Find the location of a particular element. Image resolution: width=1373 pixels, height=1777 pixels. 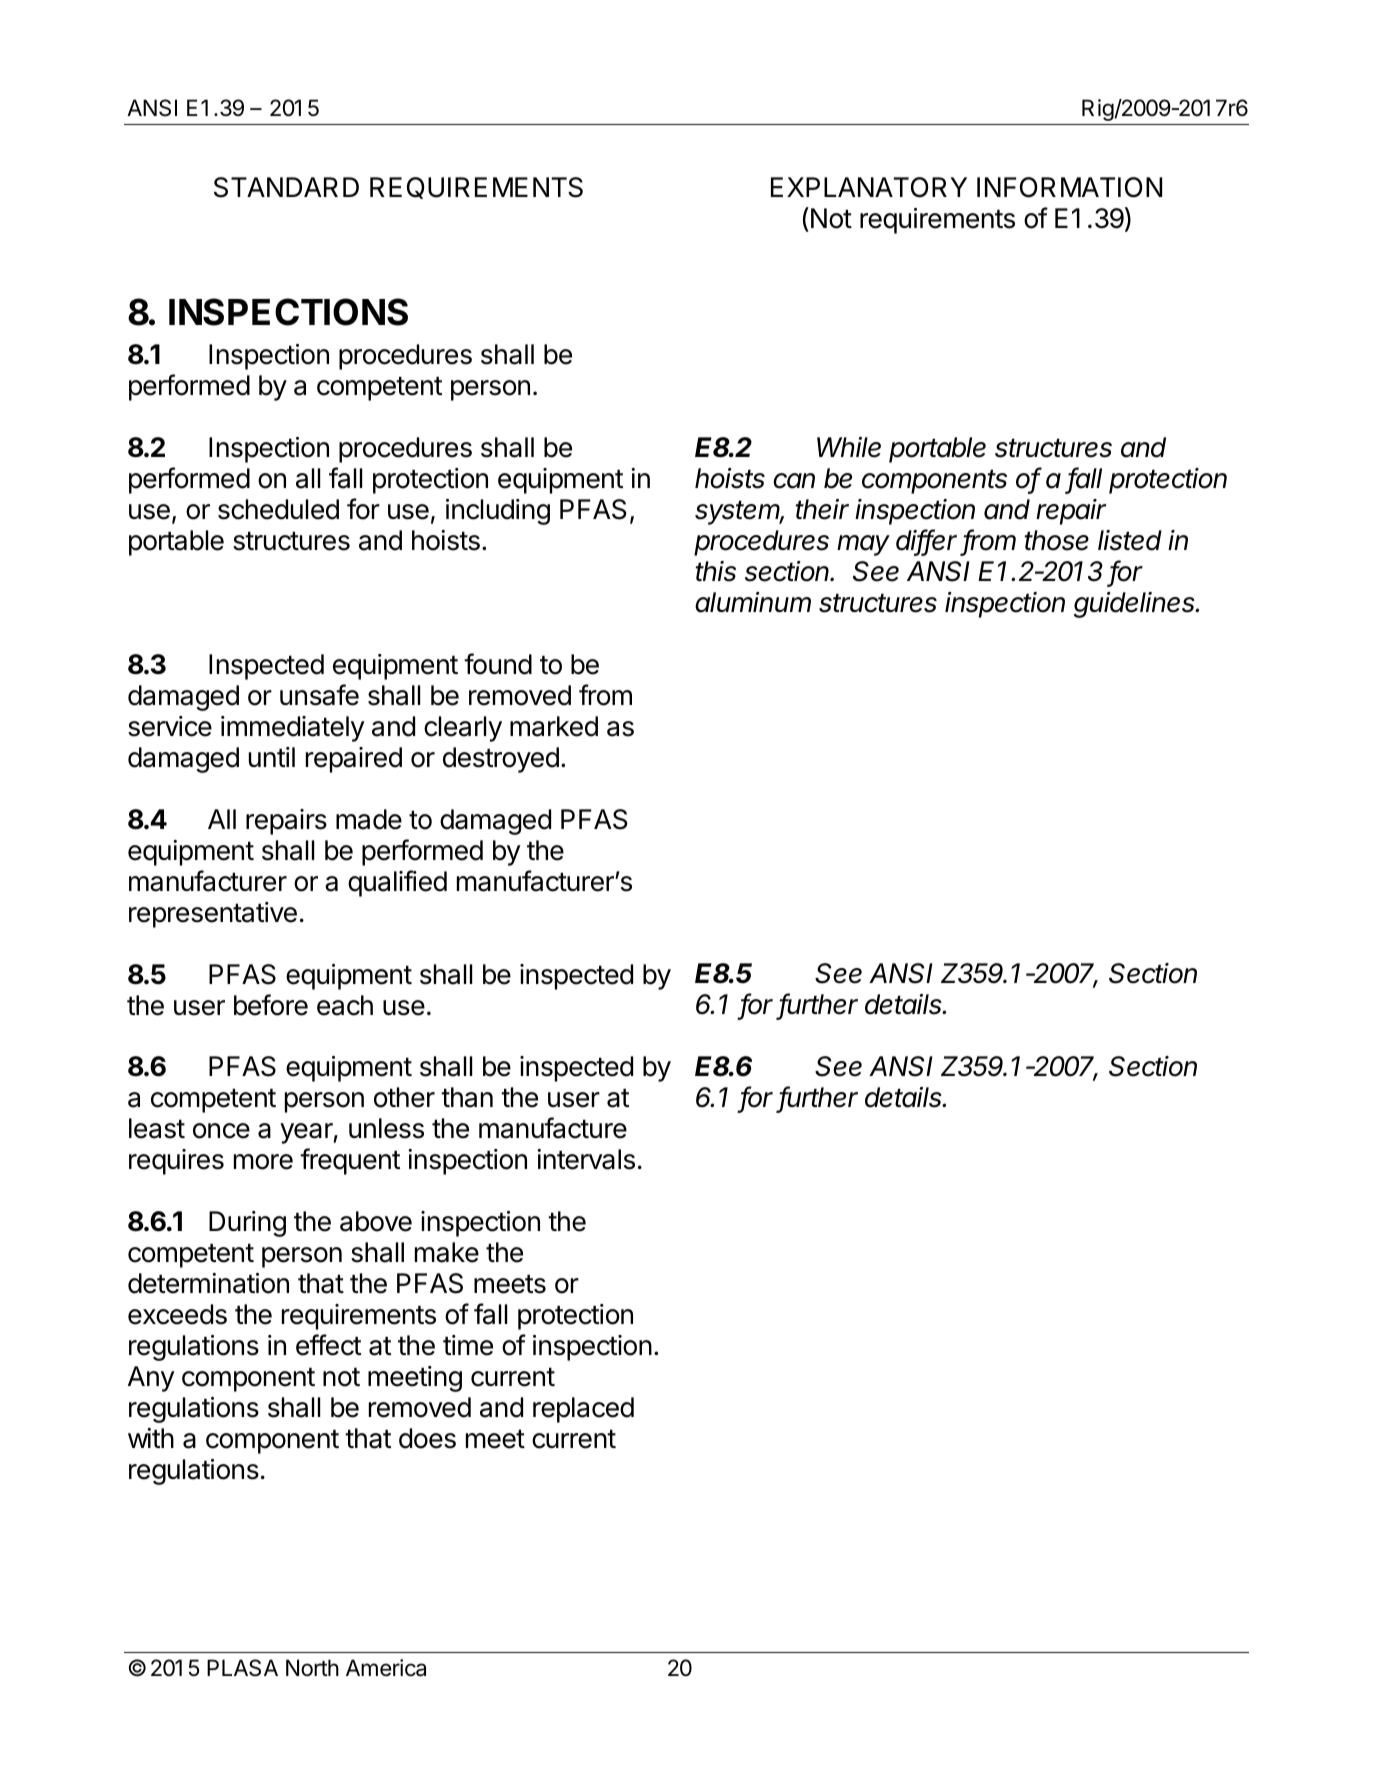

qualified is located at coordinates (397, 883).
